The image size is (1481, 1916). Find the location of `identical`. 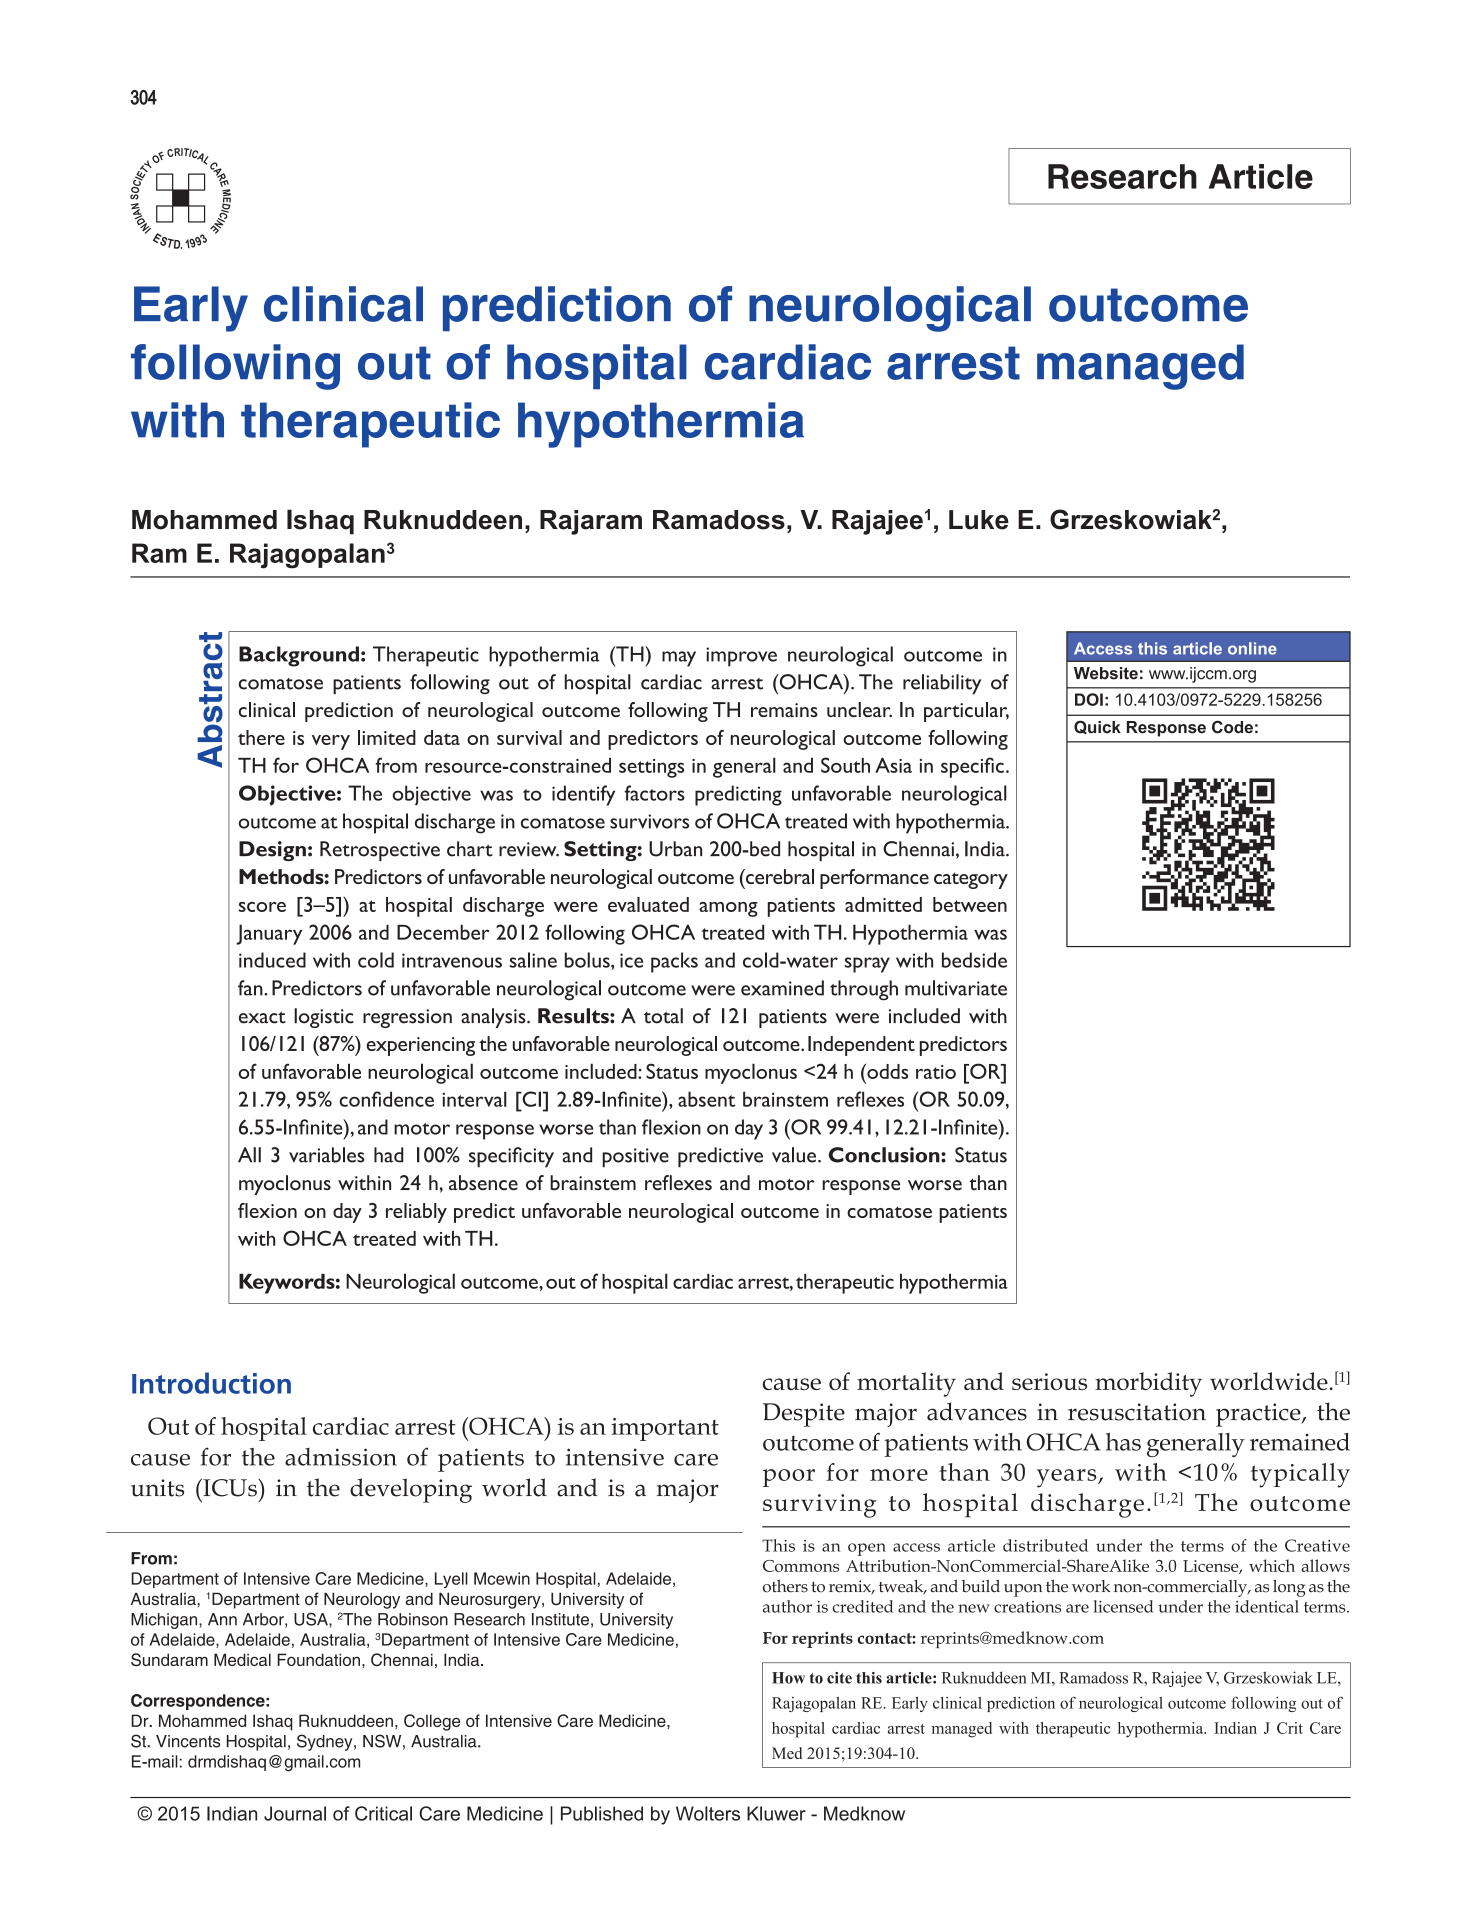

identical is located at coordinates (1267, 1606).
